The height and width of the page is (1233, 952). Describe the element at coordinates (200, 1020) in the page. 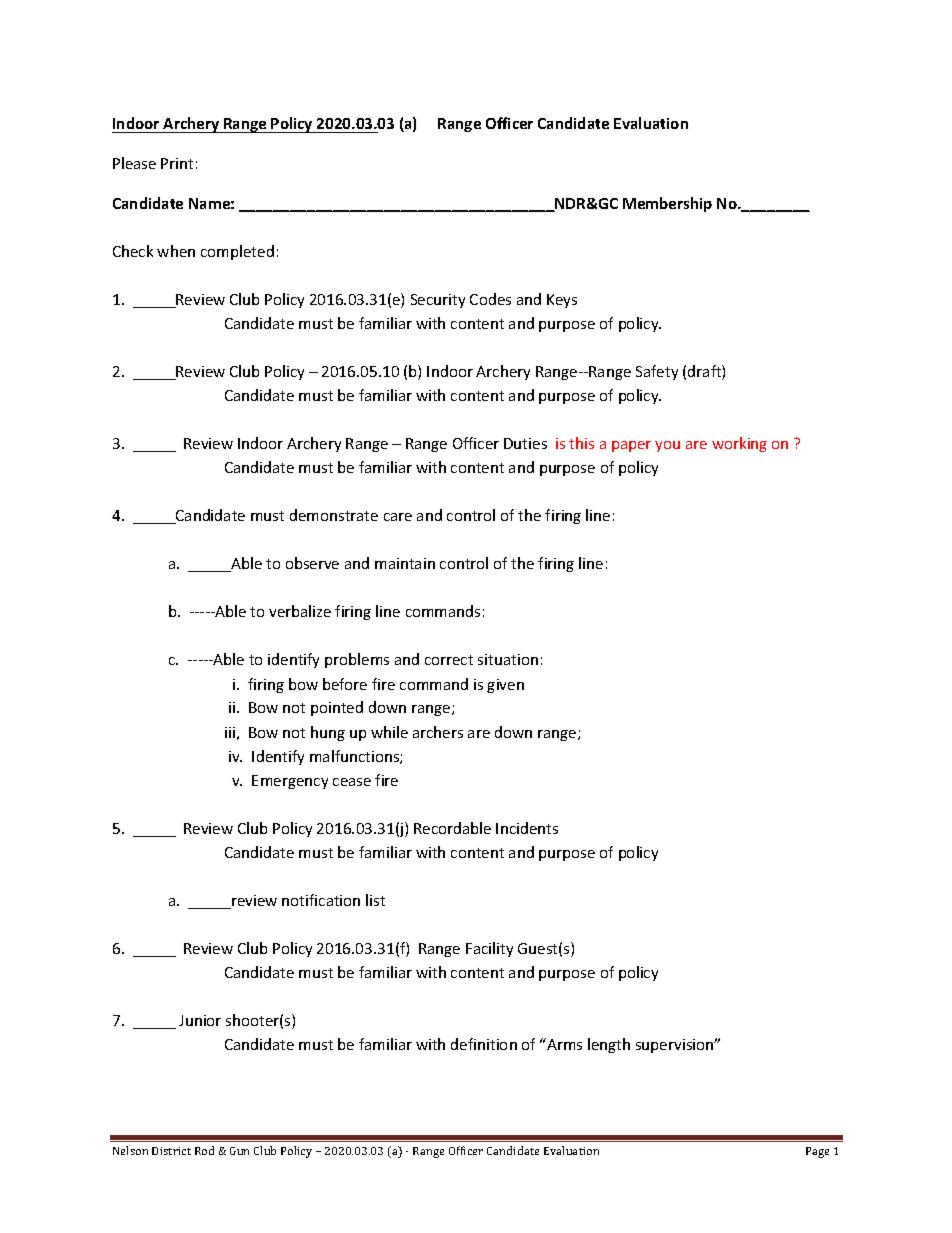

I see `Junior` at that location.
